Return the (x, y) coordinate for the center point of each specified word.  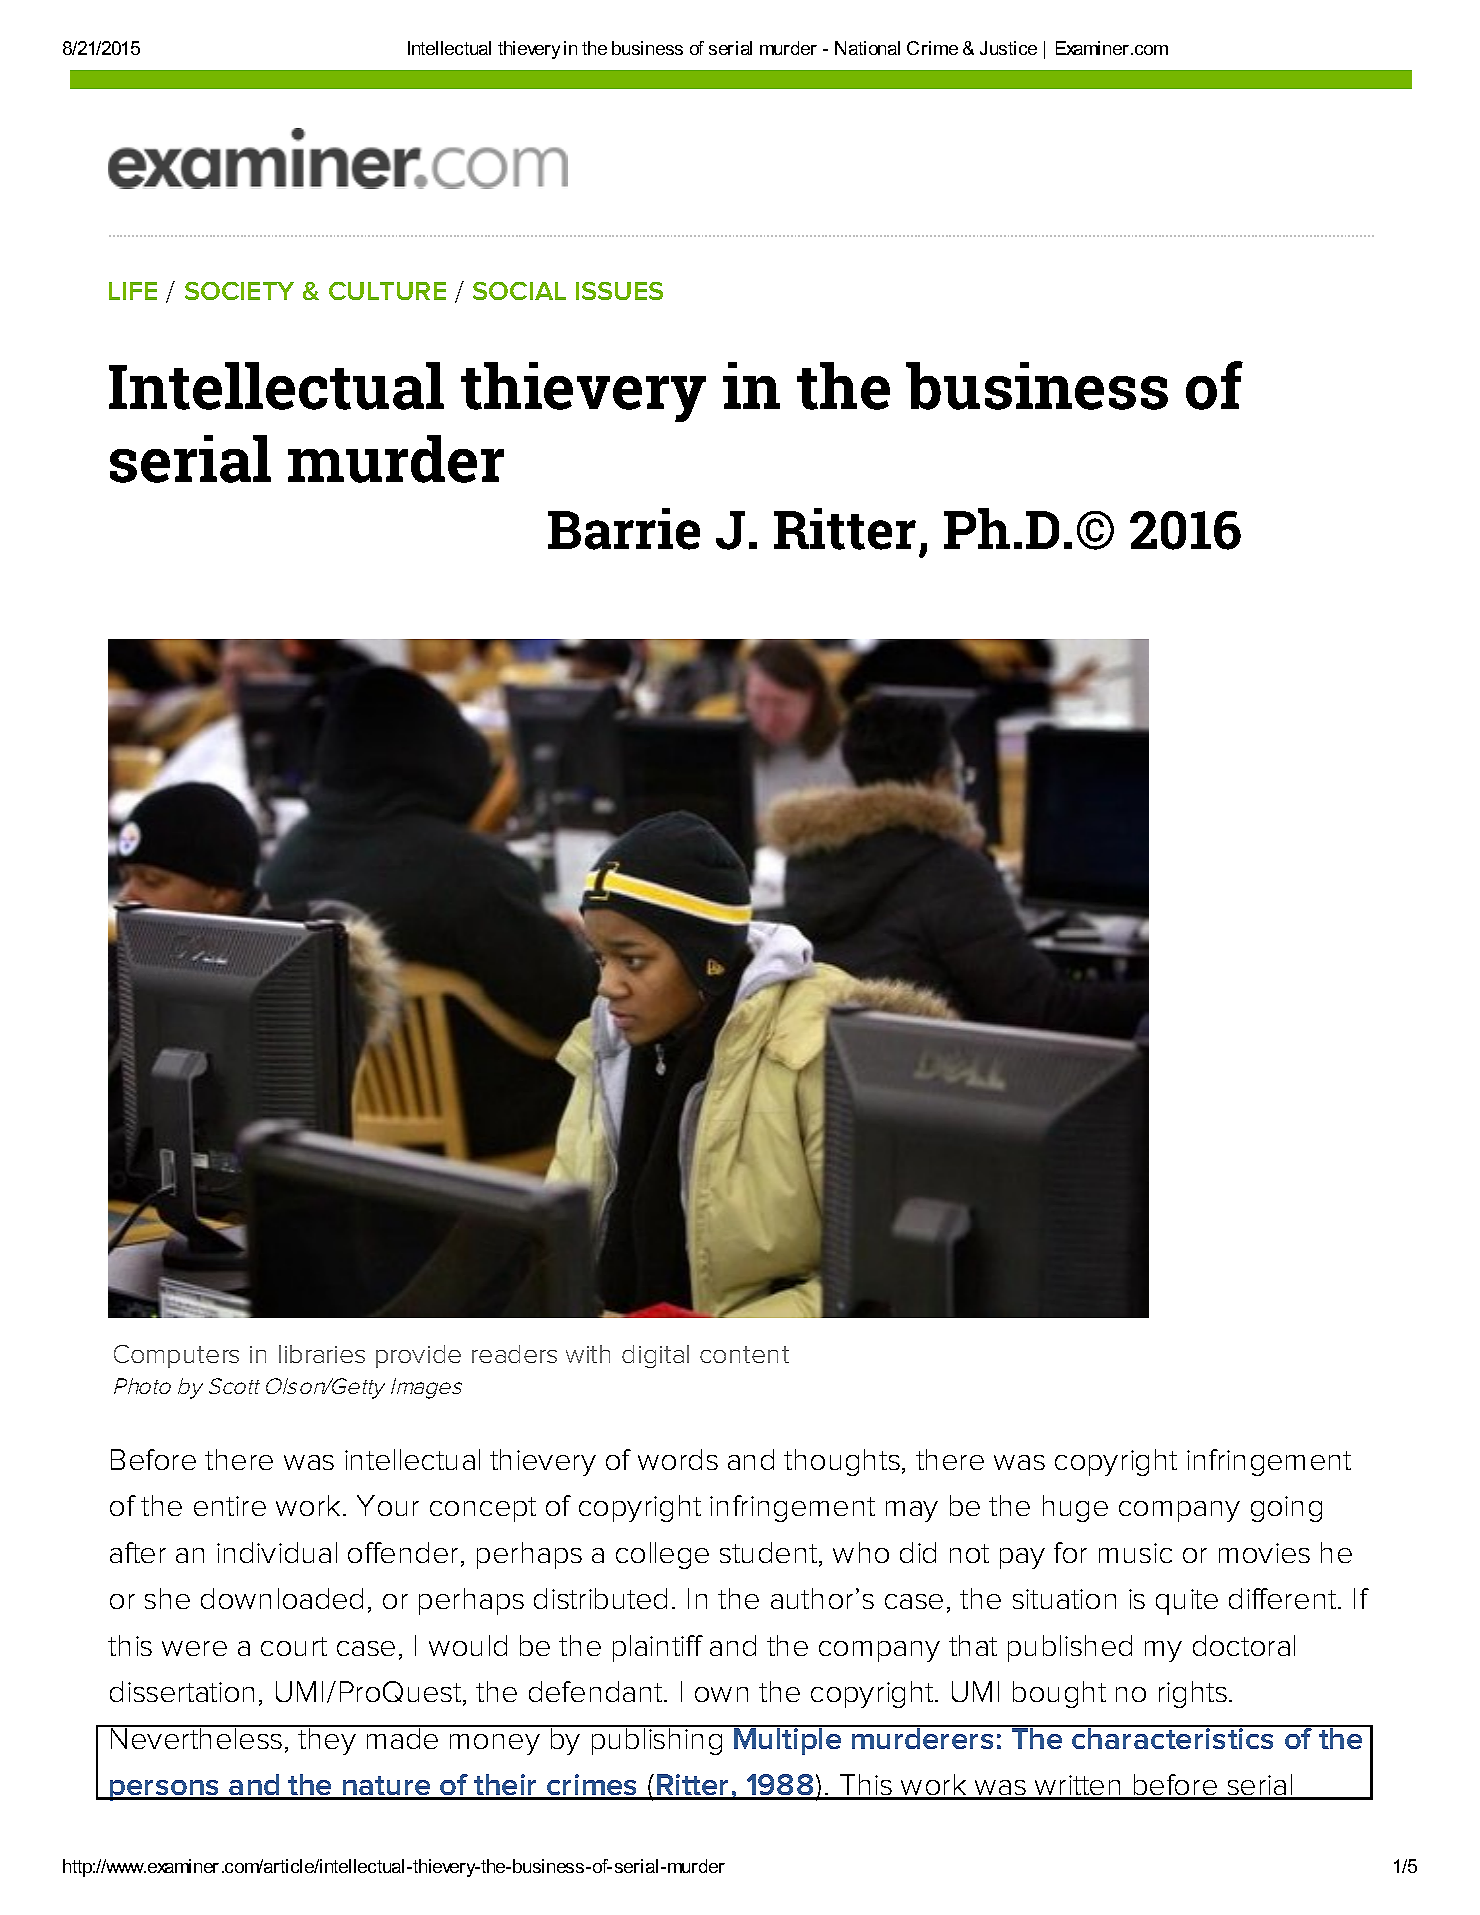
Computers (176, 1356)
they (327, 1740)
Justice (1008, 48)
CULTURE (387, 291)
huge (1075, 1508)
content (744, 1354)
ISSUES (619, 291)
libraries (322, 1354)
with (588, 1354)
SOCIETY (239, 291)
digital (655, 1356)
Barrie (624, 529)
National (867, 48)
